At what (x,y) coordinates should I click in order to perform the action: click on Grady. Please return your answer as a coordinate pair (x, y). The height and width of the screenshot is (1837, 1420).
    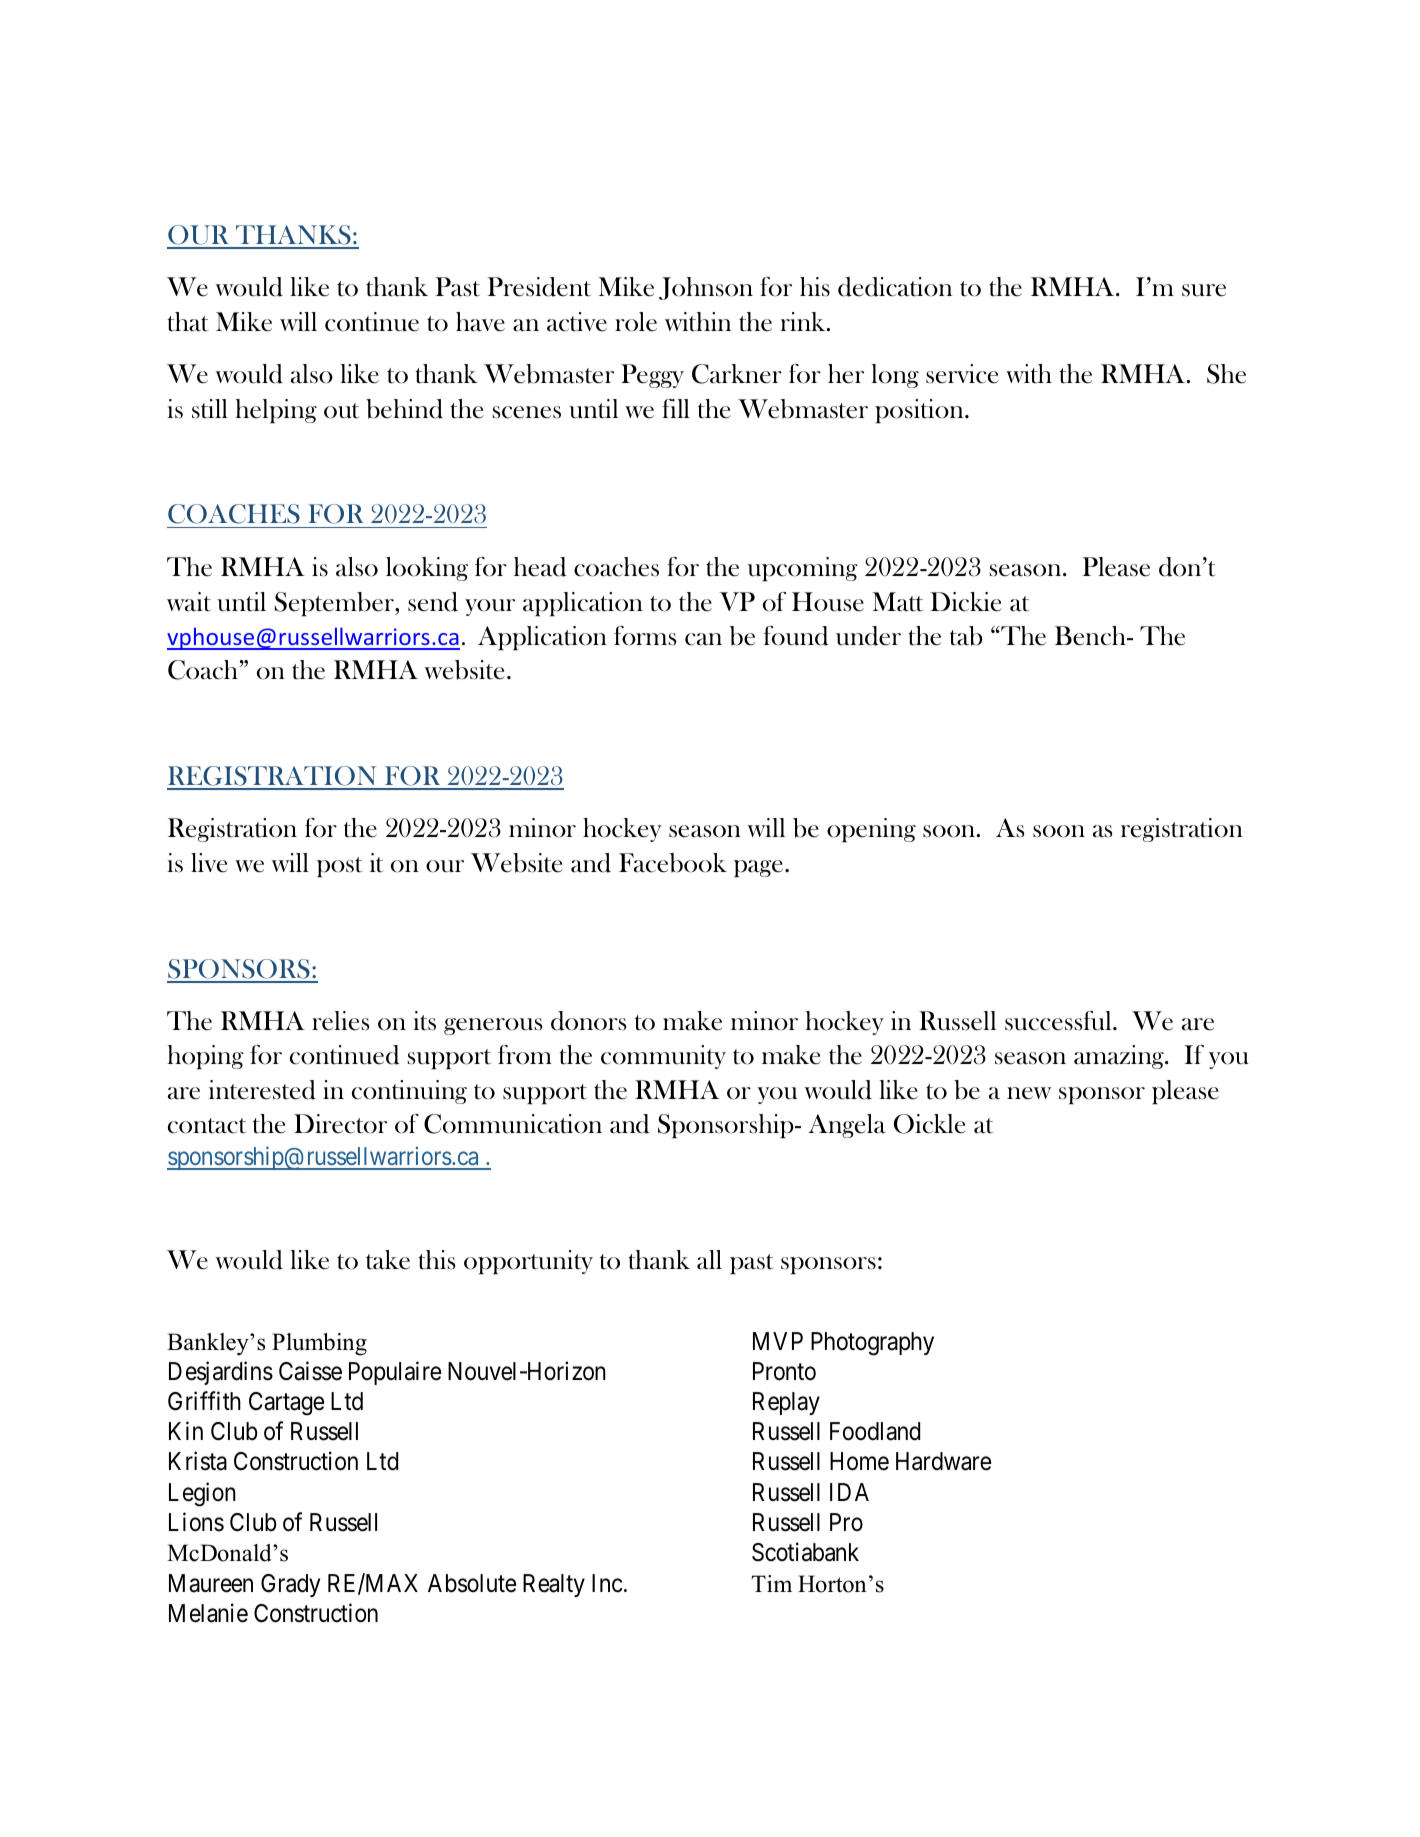
    Looking at the image, I should click on (290, 1585).
